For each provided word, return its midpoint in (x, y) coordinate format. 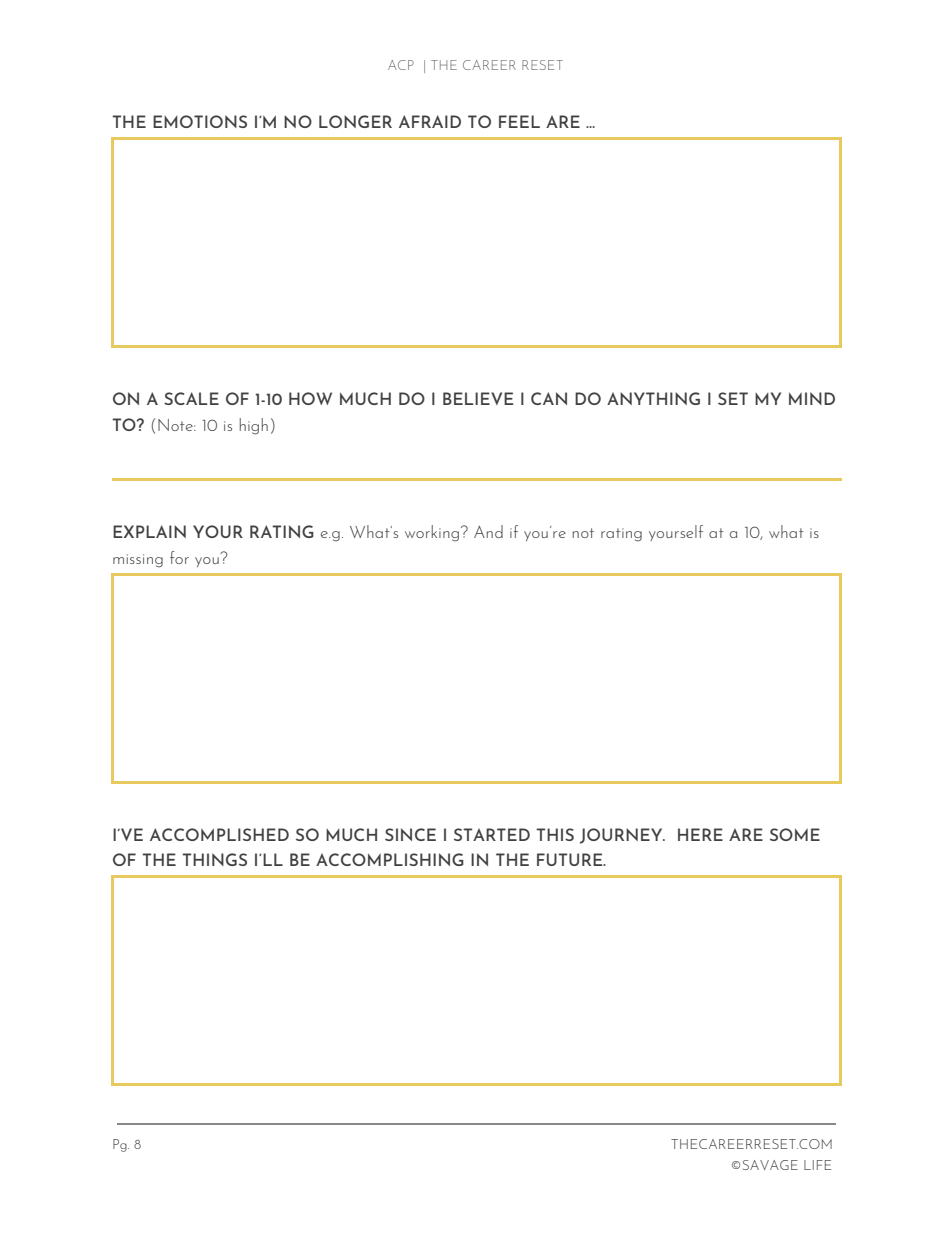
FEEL (519, 121)
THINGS (214, 859)
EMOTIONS (200, 121)
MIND (812, 398)
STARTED (492, 834)
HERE (700, 834)
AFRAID (430, 121)
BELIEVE (478, 398)
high (254, 426)
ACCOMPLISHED (219, 834)
